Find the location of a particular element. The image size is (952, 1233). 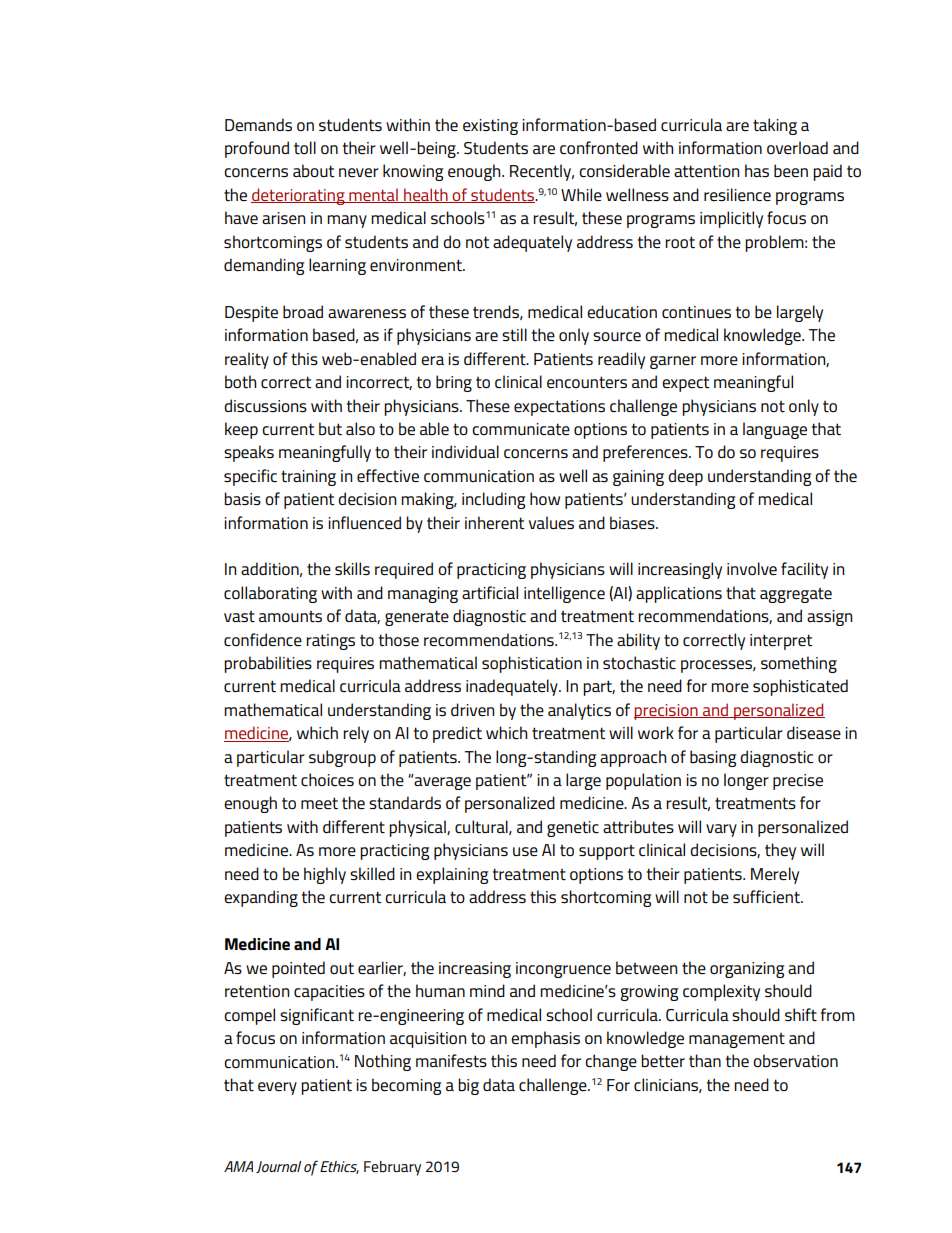

big is located at coordinates (468, 1086).
